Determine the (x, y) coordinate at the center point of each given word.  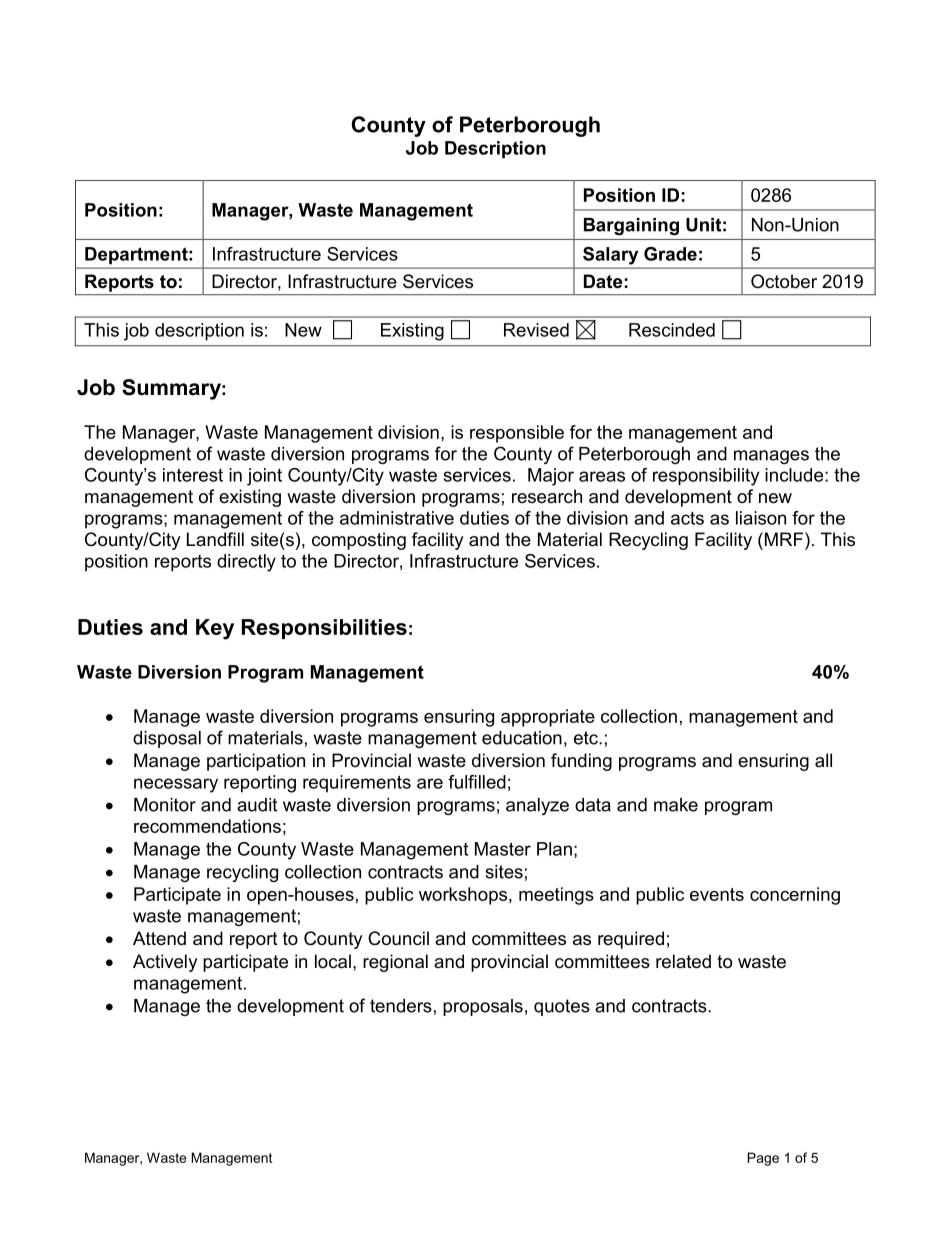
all (823, 760)
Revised (536, 330)
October (784, 281)
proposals (483, 1007)
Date (603, 281)
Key (215, 629)
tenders (401, 1006)
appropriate (548, 718)
